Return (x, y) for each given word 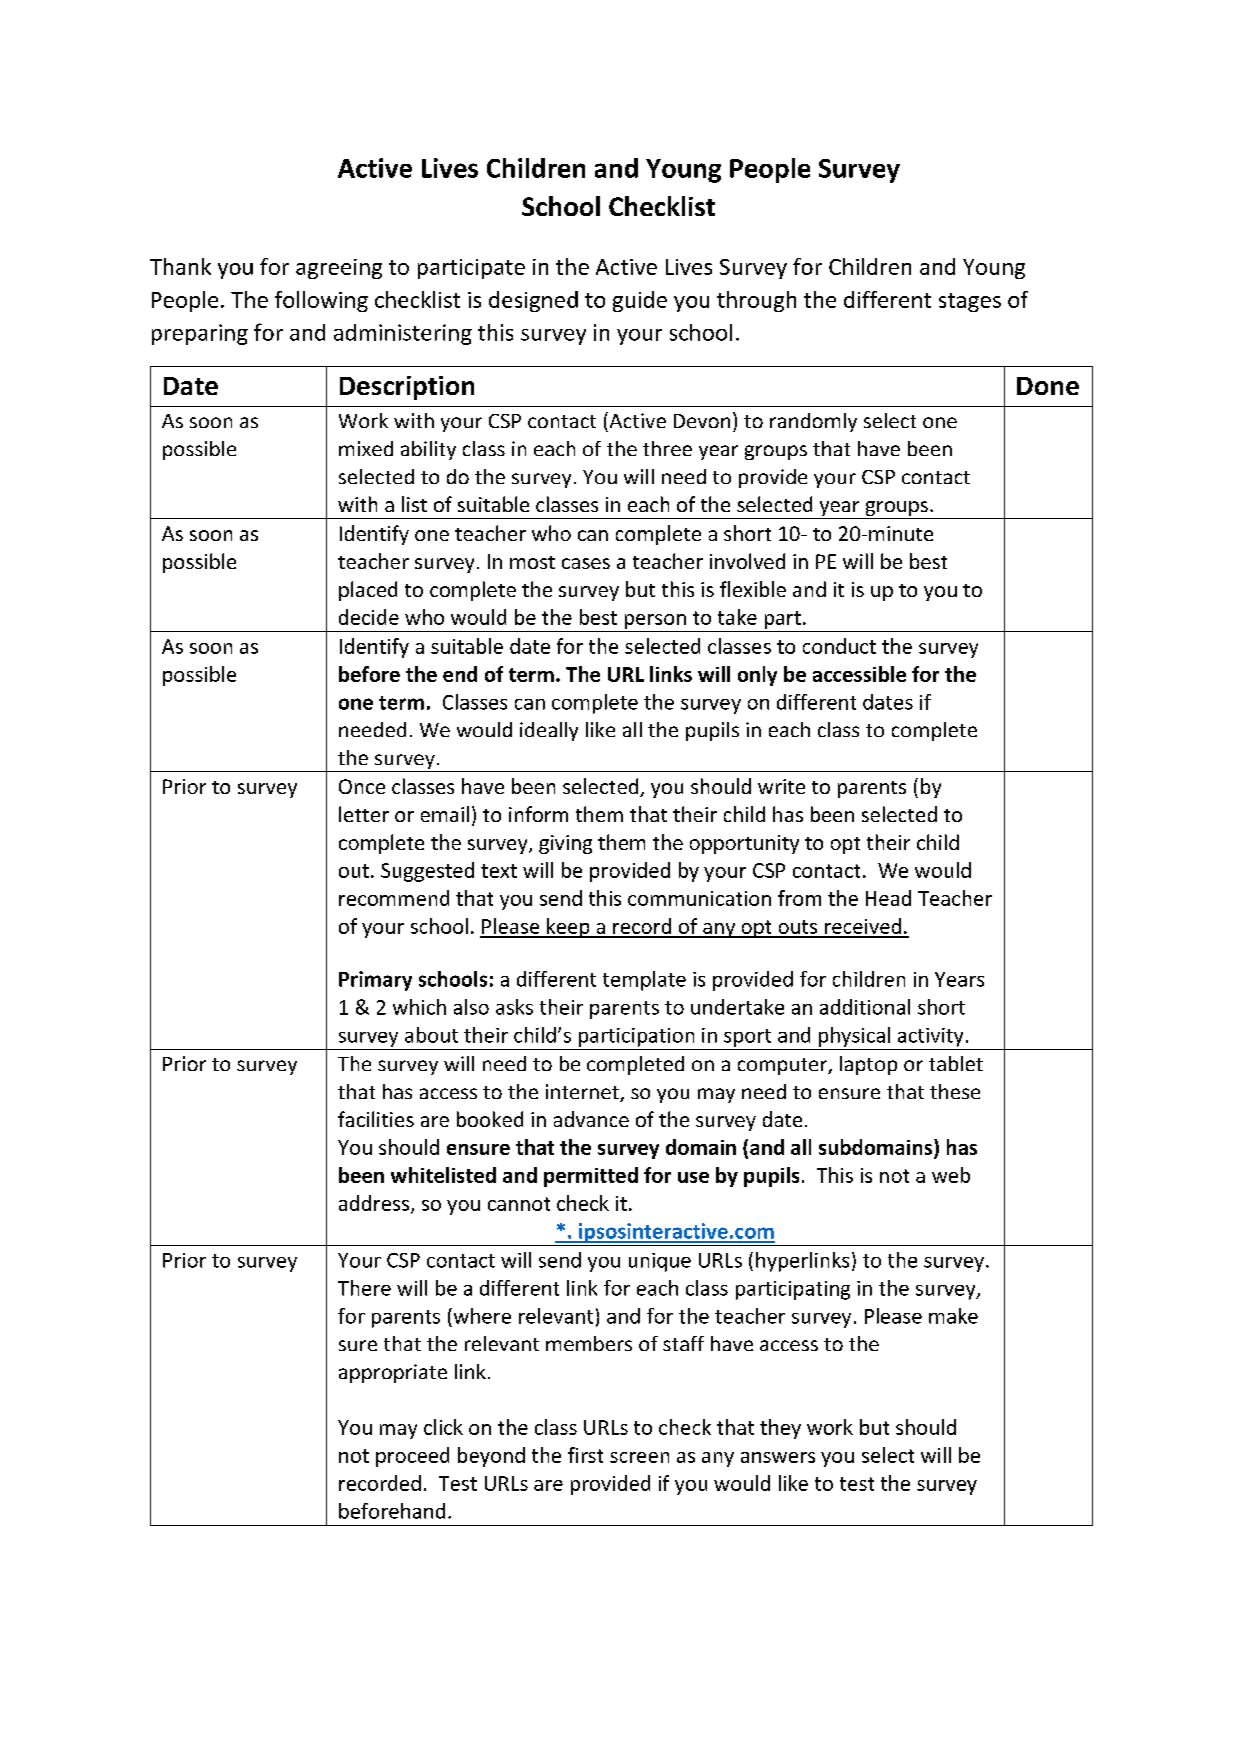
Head (888, 898)
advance (591, 1119)
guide (640, 301)
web (951, 1175)
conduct (839, 646)
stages (970, 302)
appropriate (393, 1373)
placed (368, 591)
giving (565, 844)
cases (586, 563)
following (321, 301)
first (585, 1455)
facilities (376, 1119)
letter (364, 814)
